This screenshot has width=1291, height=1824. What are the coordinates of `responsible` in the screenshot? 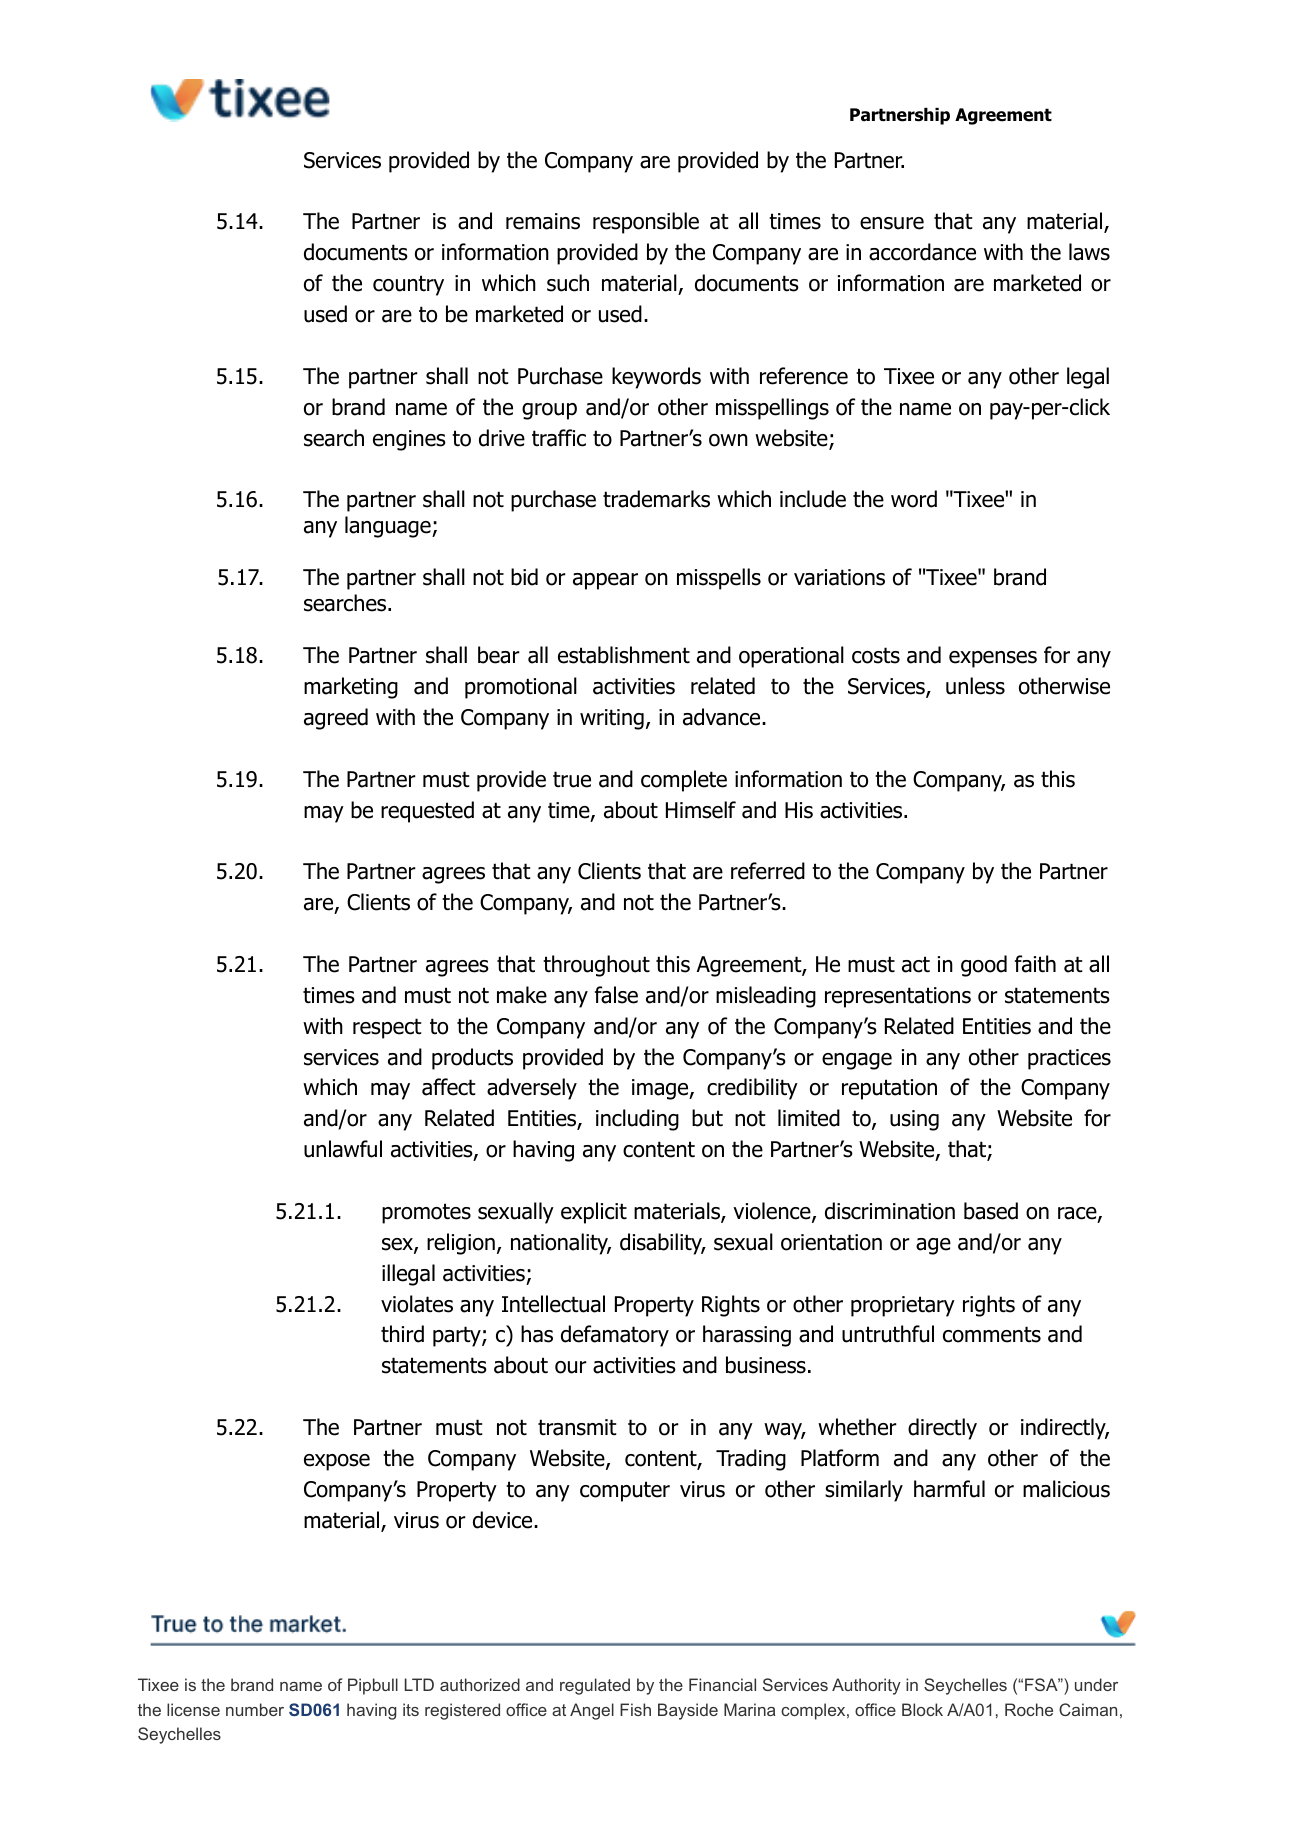 It's located at (646, 223).
